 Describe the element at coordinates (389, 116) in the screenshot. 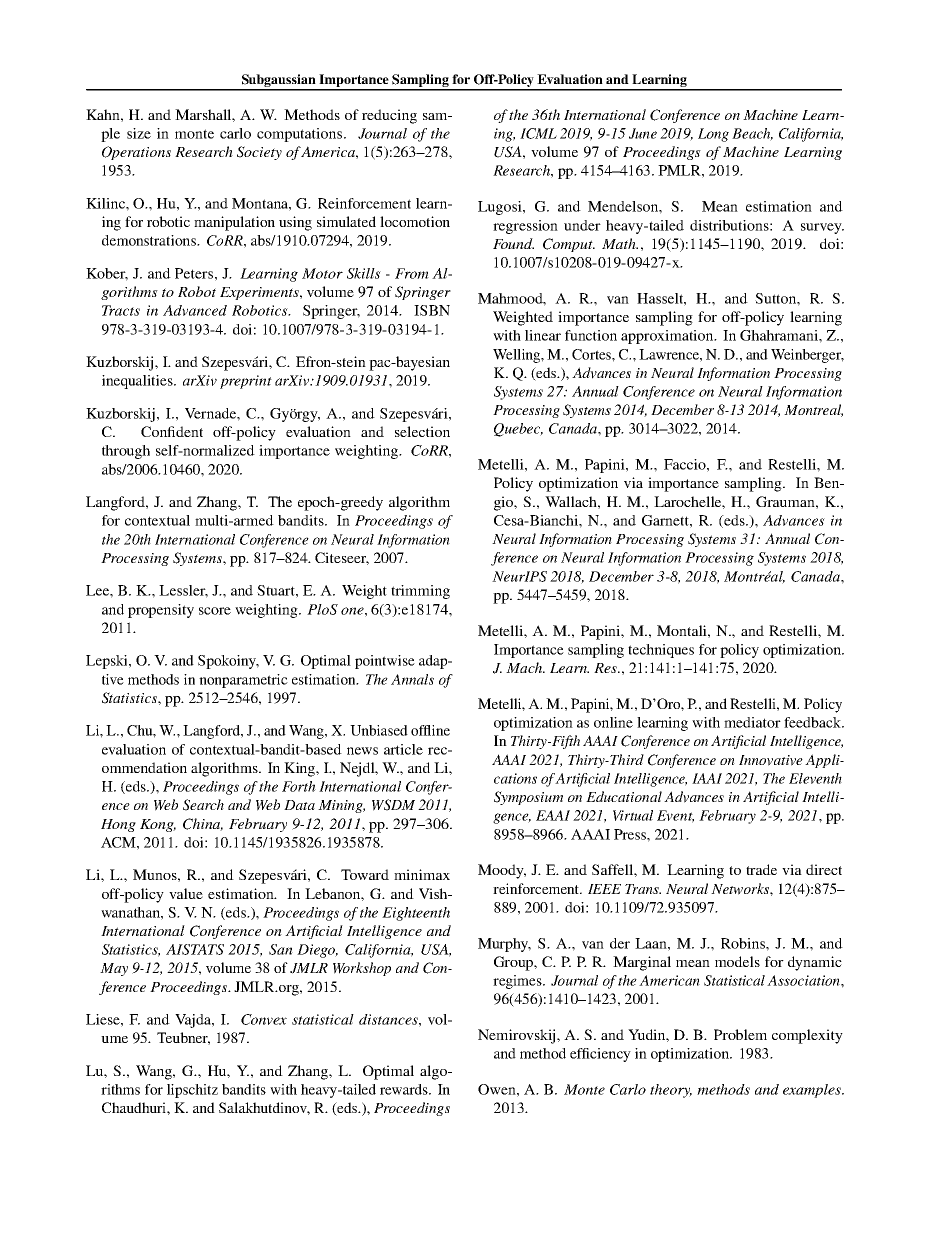

I see `reducing` at that location.
